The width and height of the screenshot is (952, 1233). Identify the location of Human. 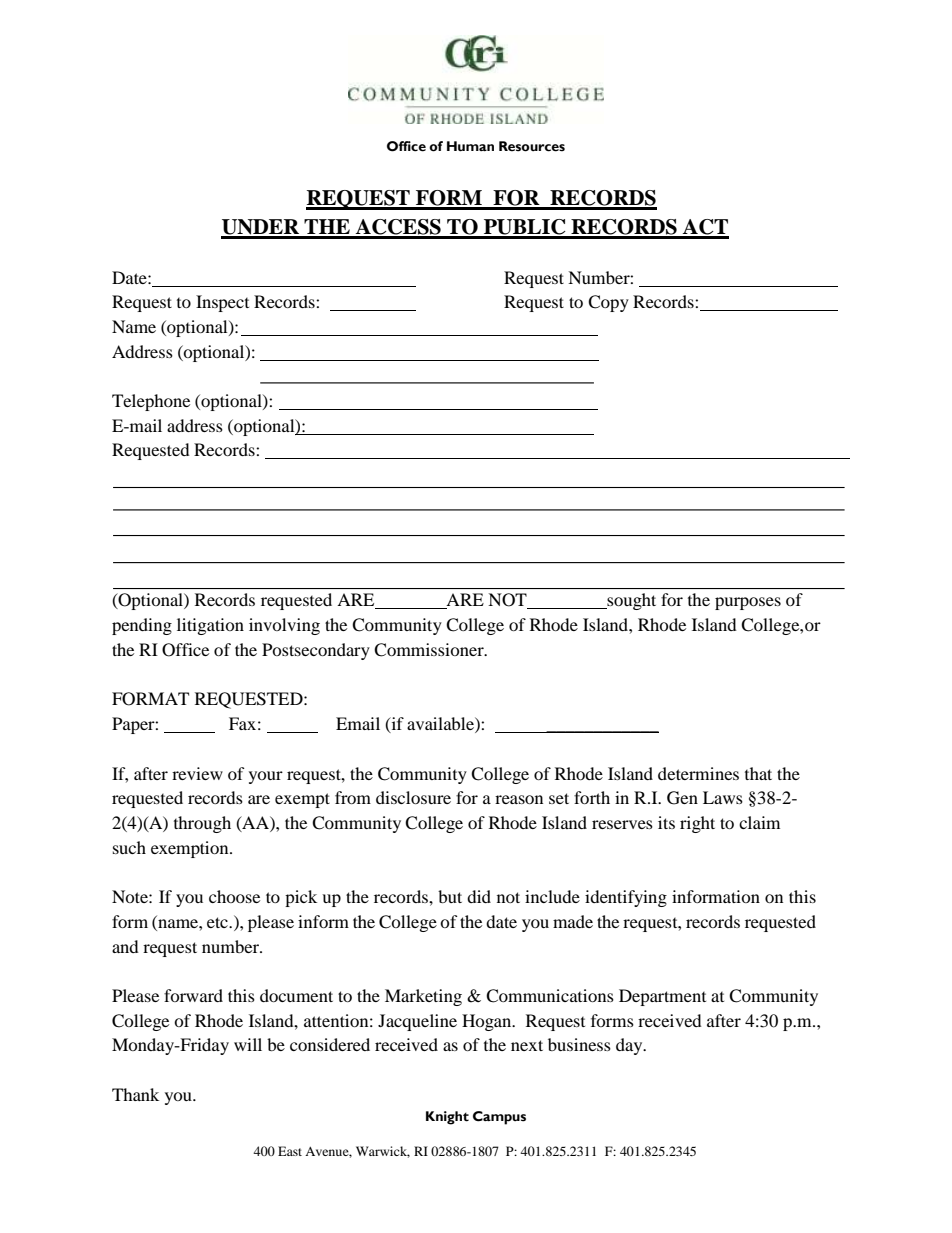
(470, 146).
